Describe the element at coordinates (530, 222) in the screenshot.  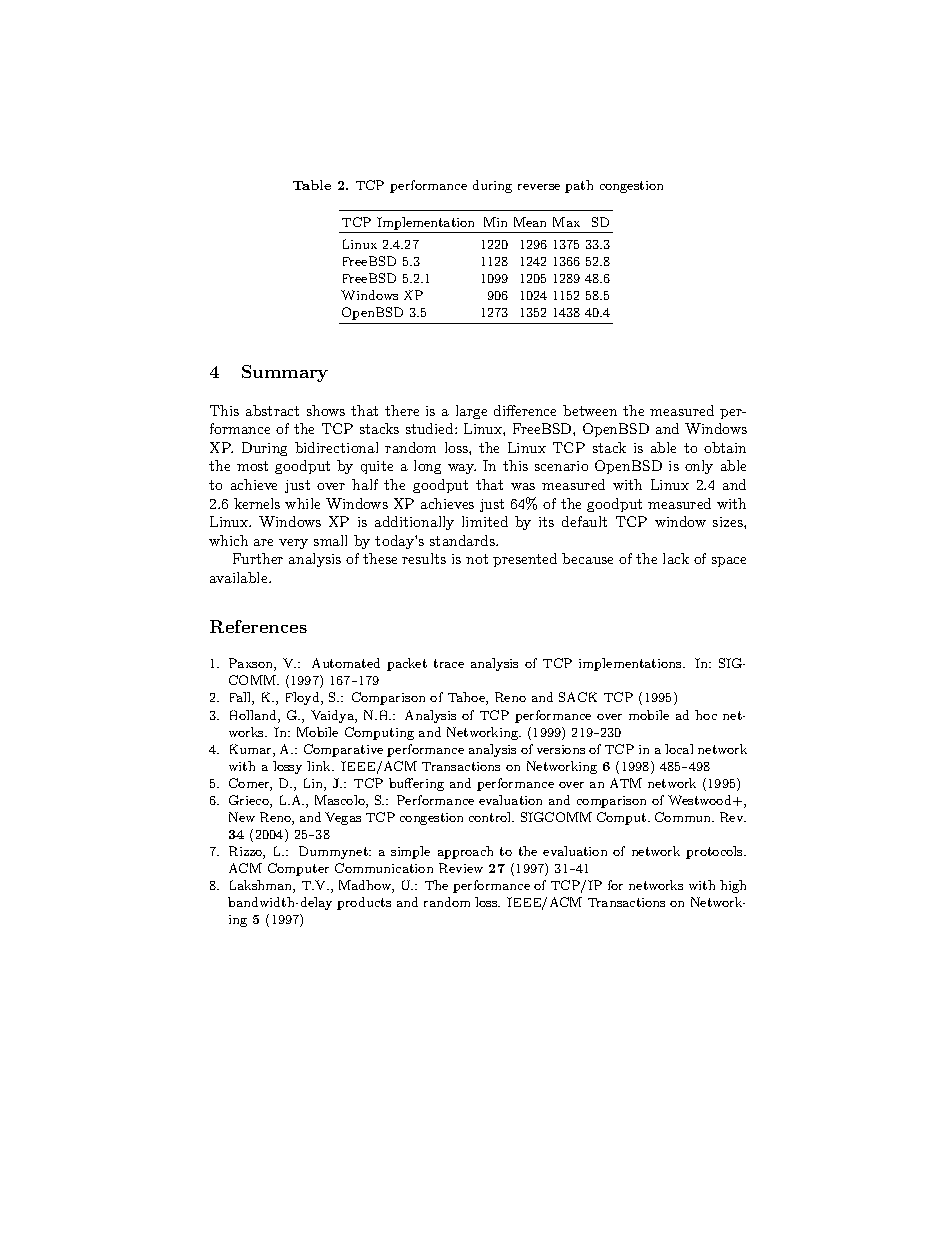
I see `Mean` at that location.
